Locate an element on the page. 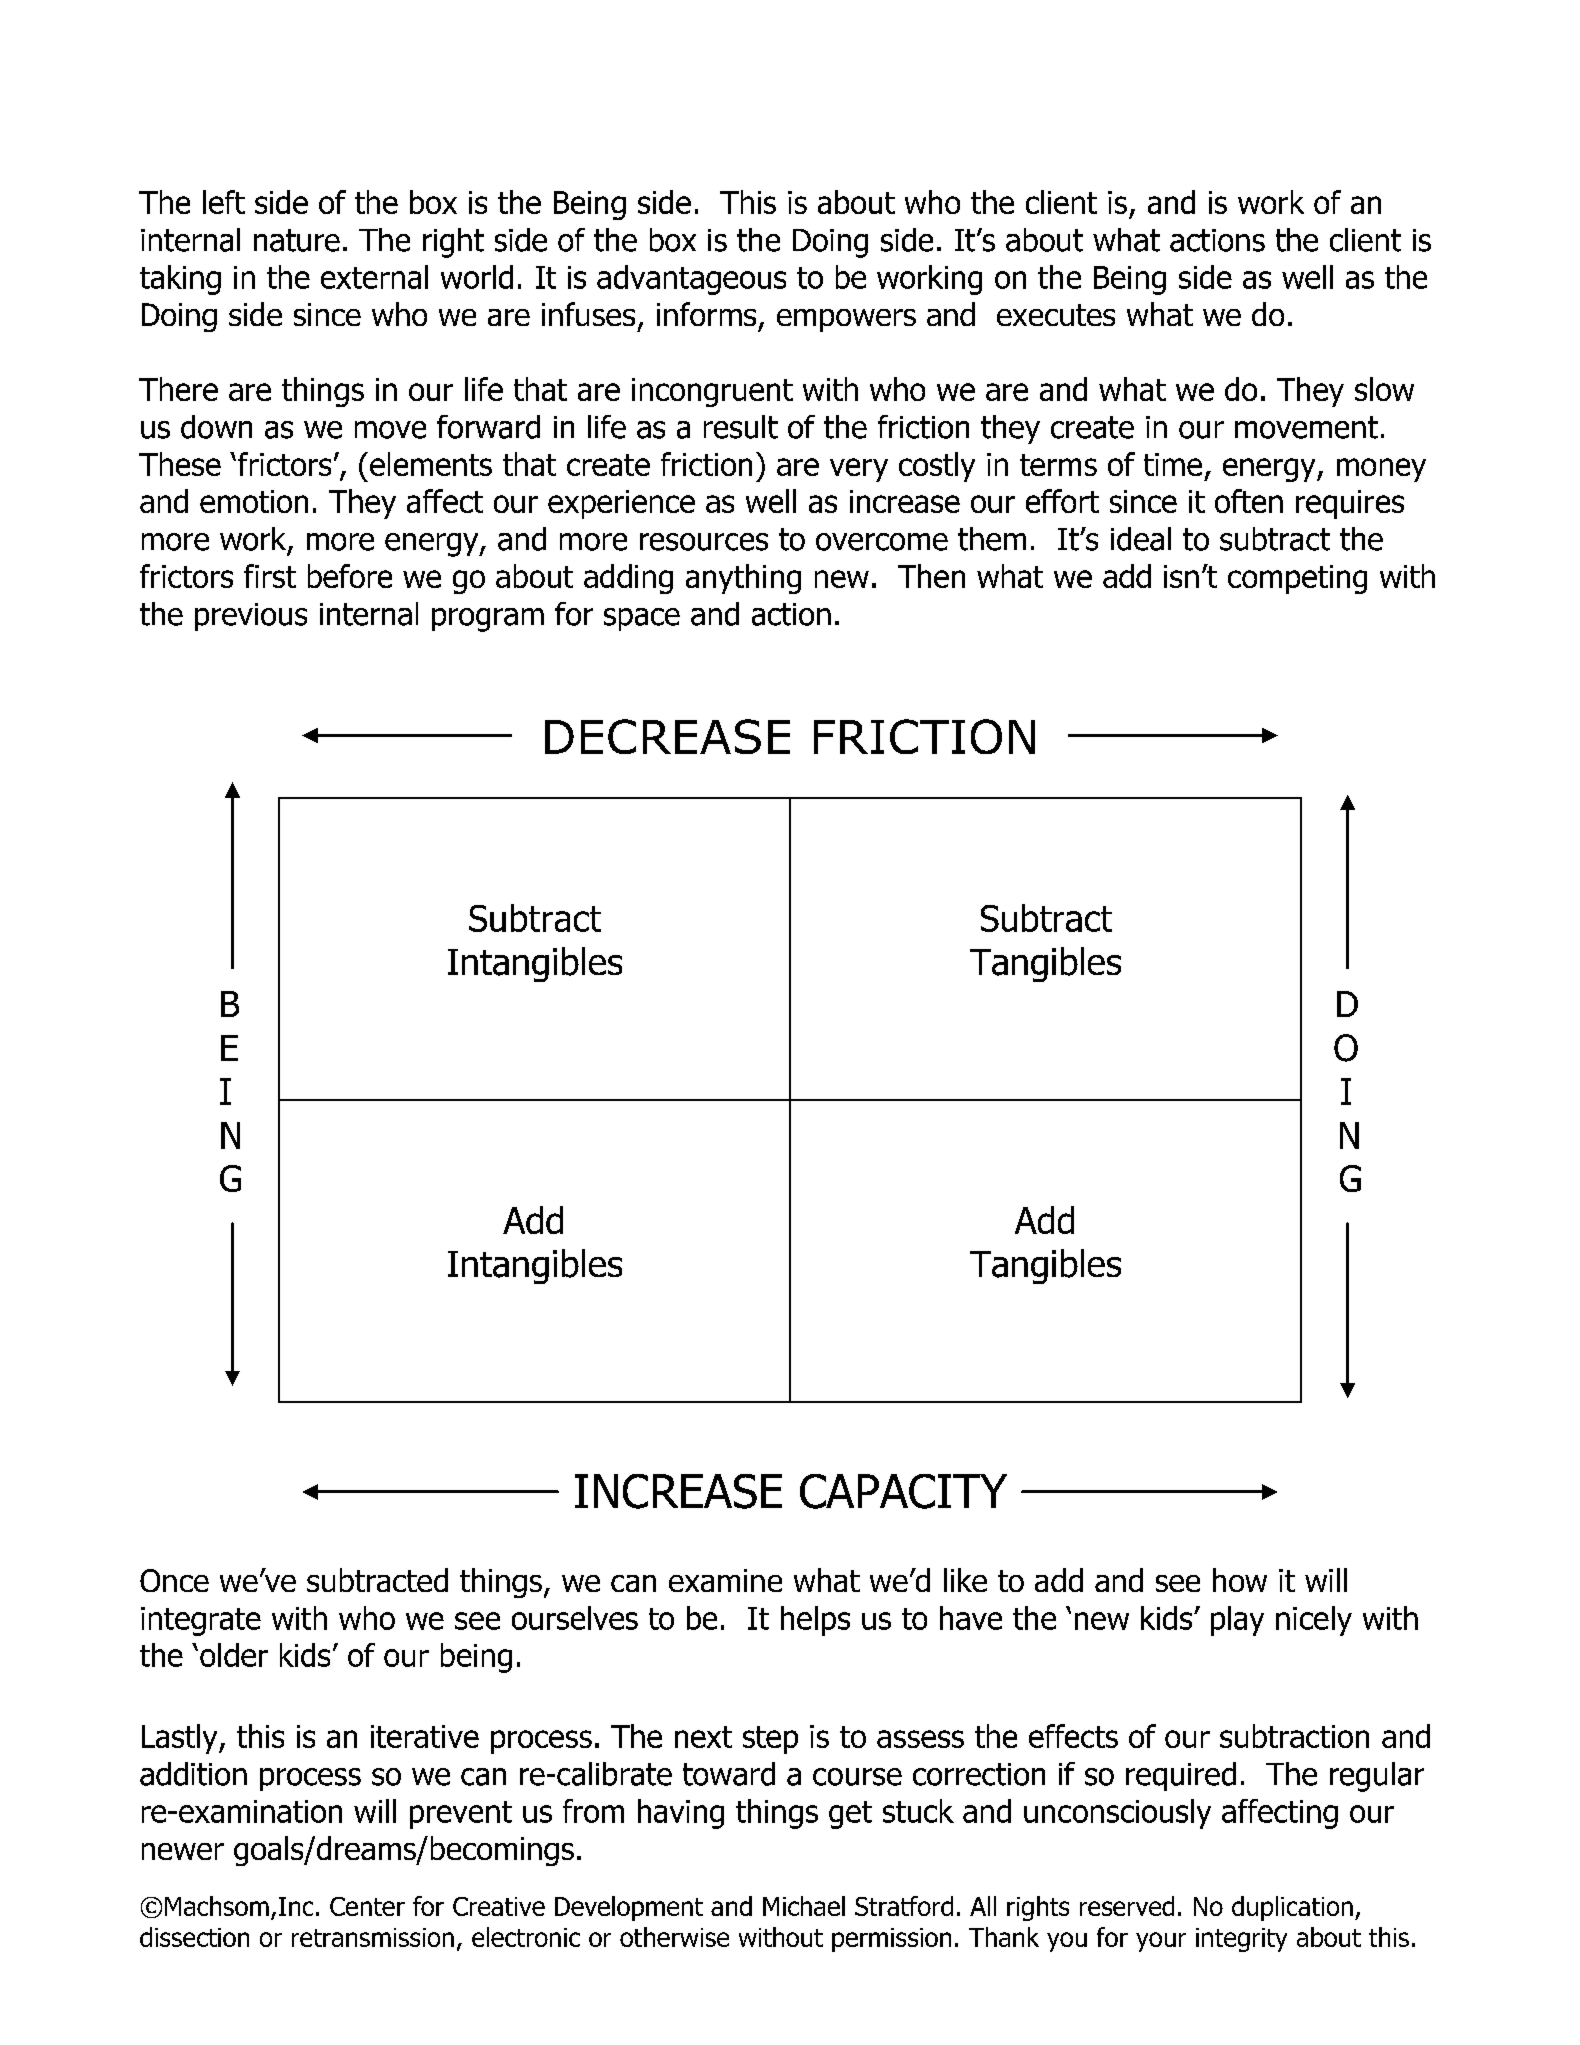 This page has width=1580, height=2045. CAPACITY is located at coordinates (903, 1491).
